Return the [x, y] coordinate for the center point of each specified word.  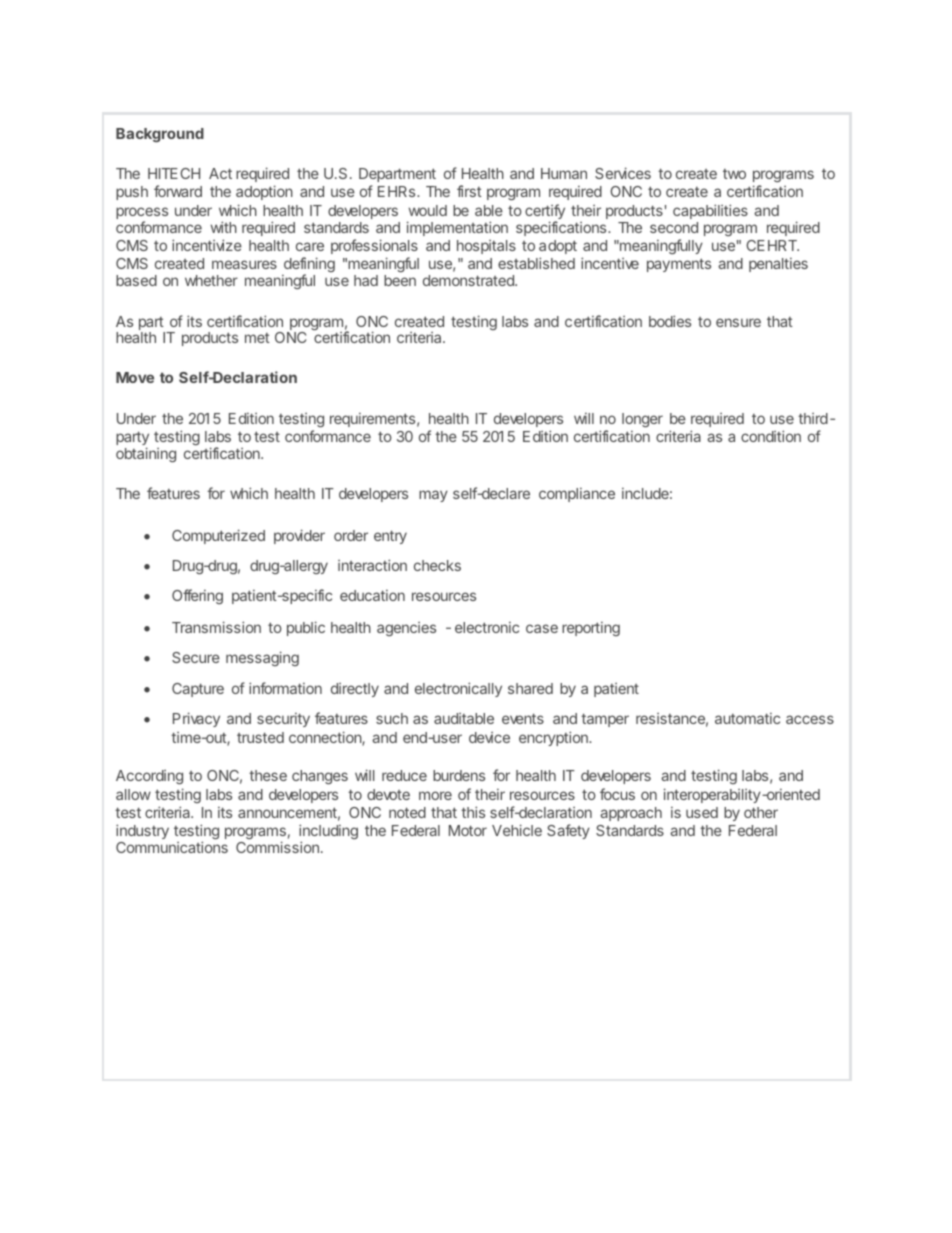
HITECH [174, 173]
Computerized [218, 536]
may [433, 496]
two [734, 174]
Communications [172, 847]
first [469, 191]
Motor [468, 830]
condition [771, 436]
